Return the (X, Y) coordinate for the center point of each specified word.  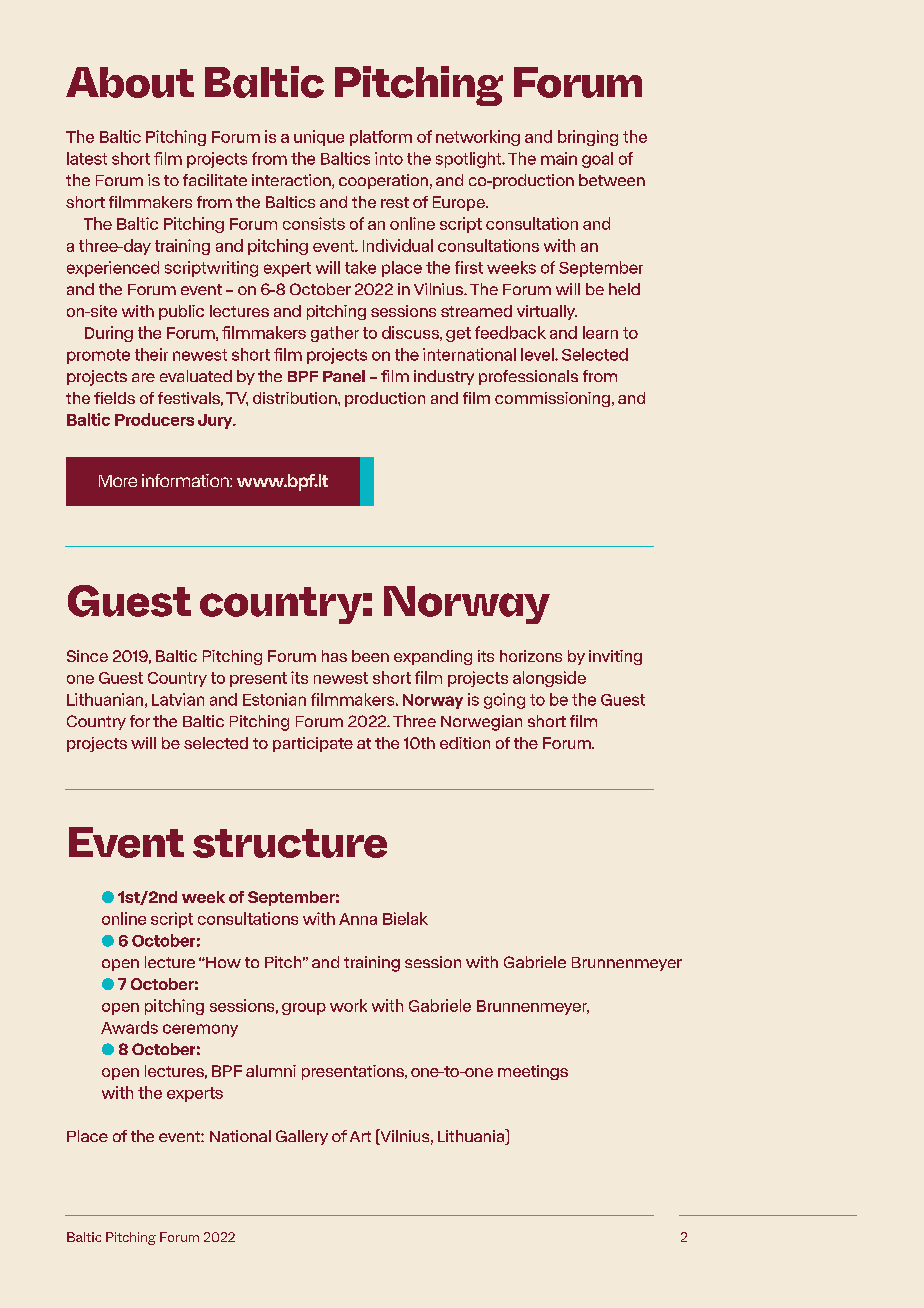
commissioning (554, 399)
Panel (344, 376)
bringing (588, 138)
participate (313, 744)
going (504, 701)
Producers (154, 419)
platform (381, 138)
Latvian (178, 699)
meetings (533, 1072)
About (130, 82)
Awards (129, 1027)
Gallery (302, 1137)
